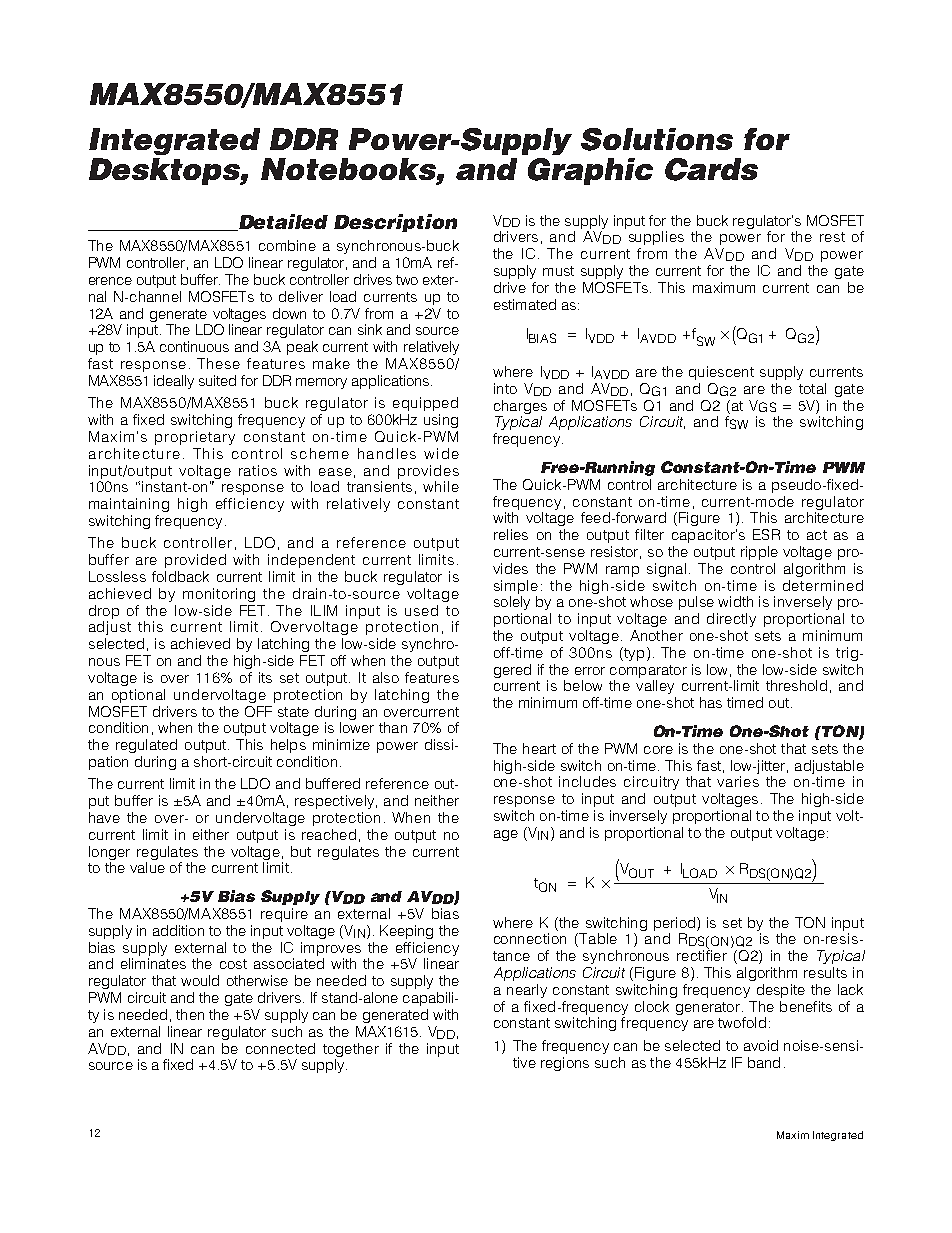 The width and height of the image is (952, 1233). Describe the element at coordinates (738, 781) in the image. I see `varies` at that location.
